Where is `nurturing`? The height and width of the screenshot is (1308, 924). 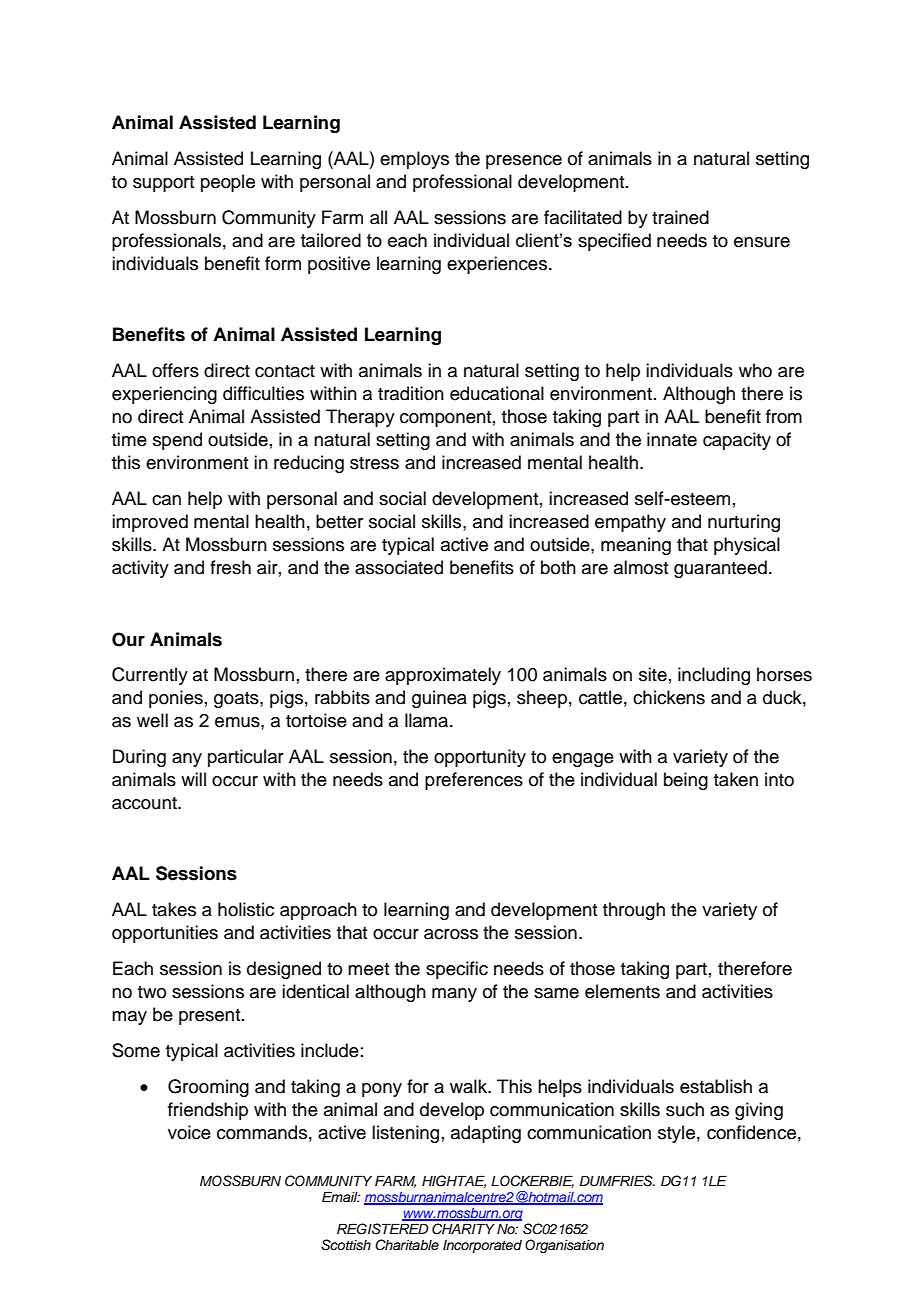
nurturing is located at coordinates (744, 523).
